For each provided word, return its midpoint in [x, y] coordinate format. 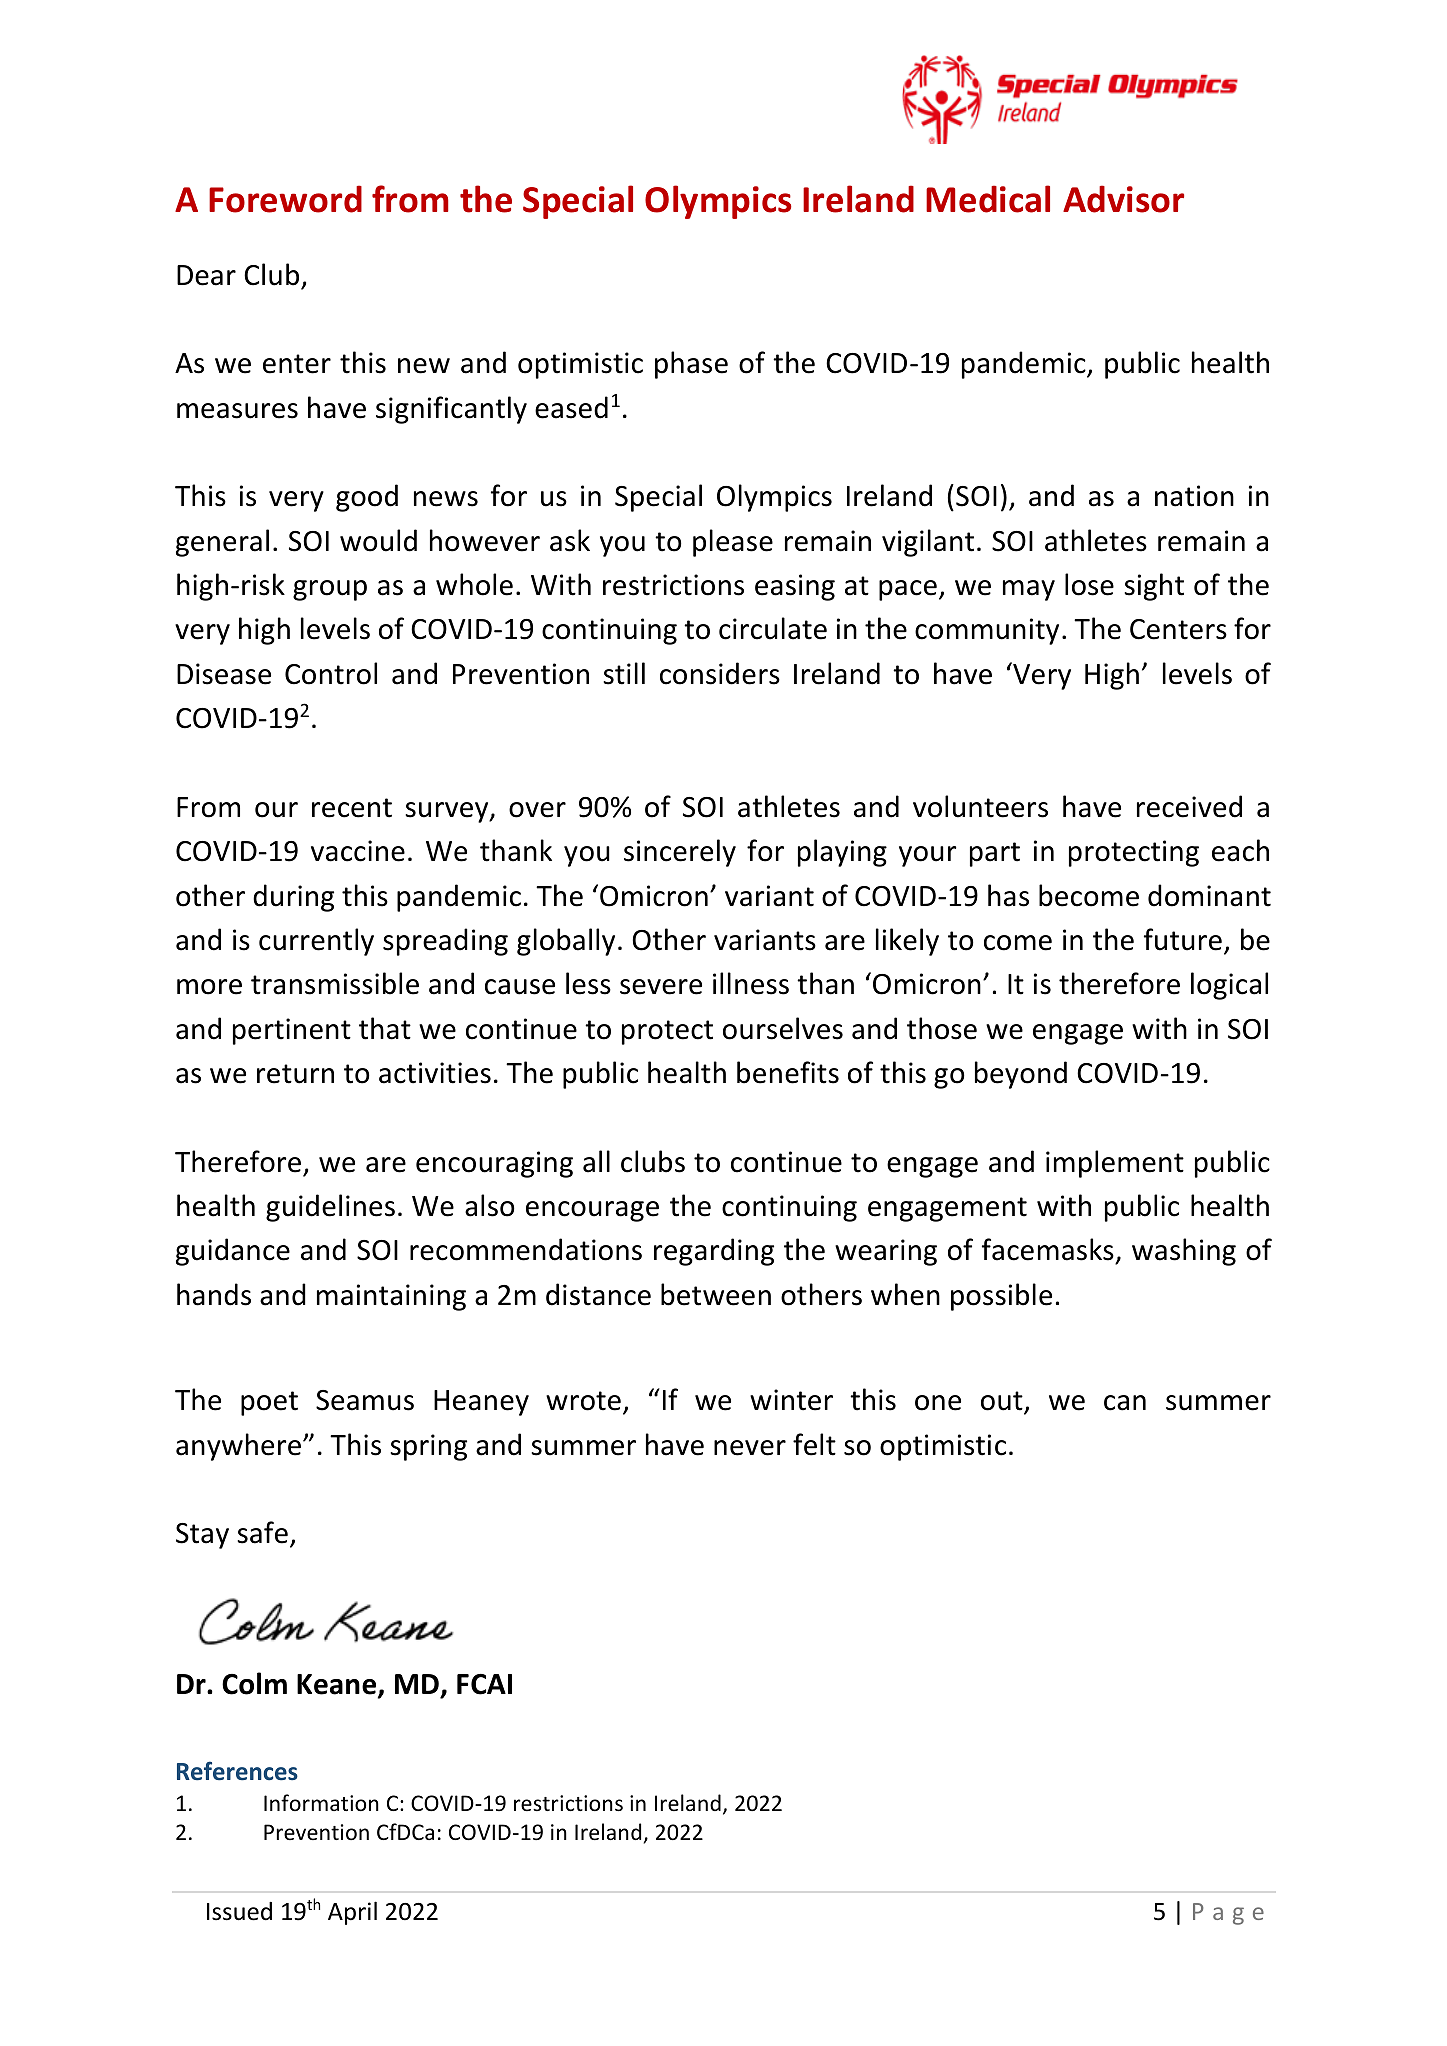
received [1189, 806]
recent [352, 808]
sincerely [680, 853]
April [352, 1913]
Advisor [1123, 199]
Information [321, 1803]
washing [1184, 1252]
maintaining [391, 1297]
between [716, 1294]
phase [691, 365]
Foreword [285, 199]
